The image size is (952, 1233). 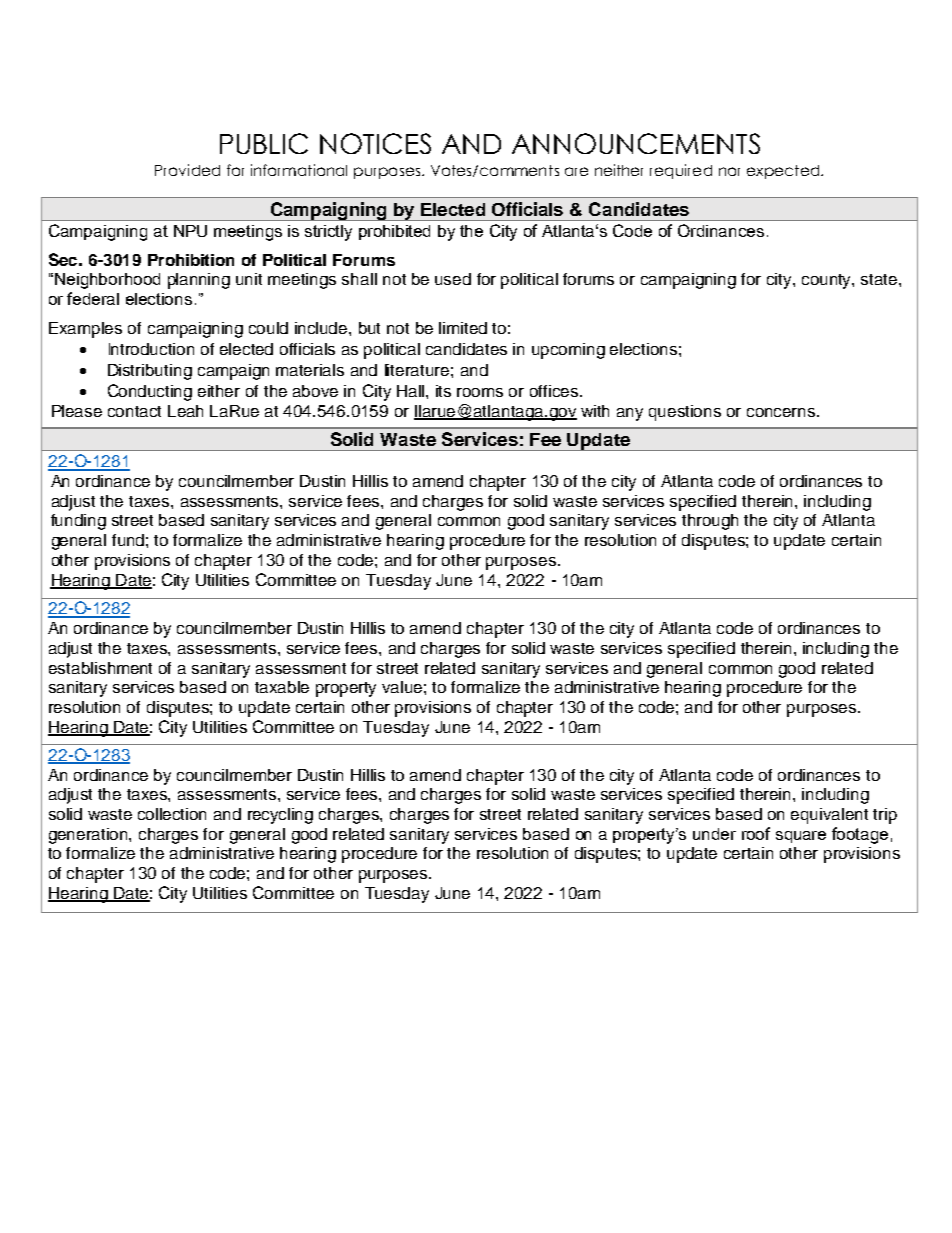 I want to click on establishment, so click(x=100, y=668).
